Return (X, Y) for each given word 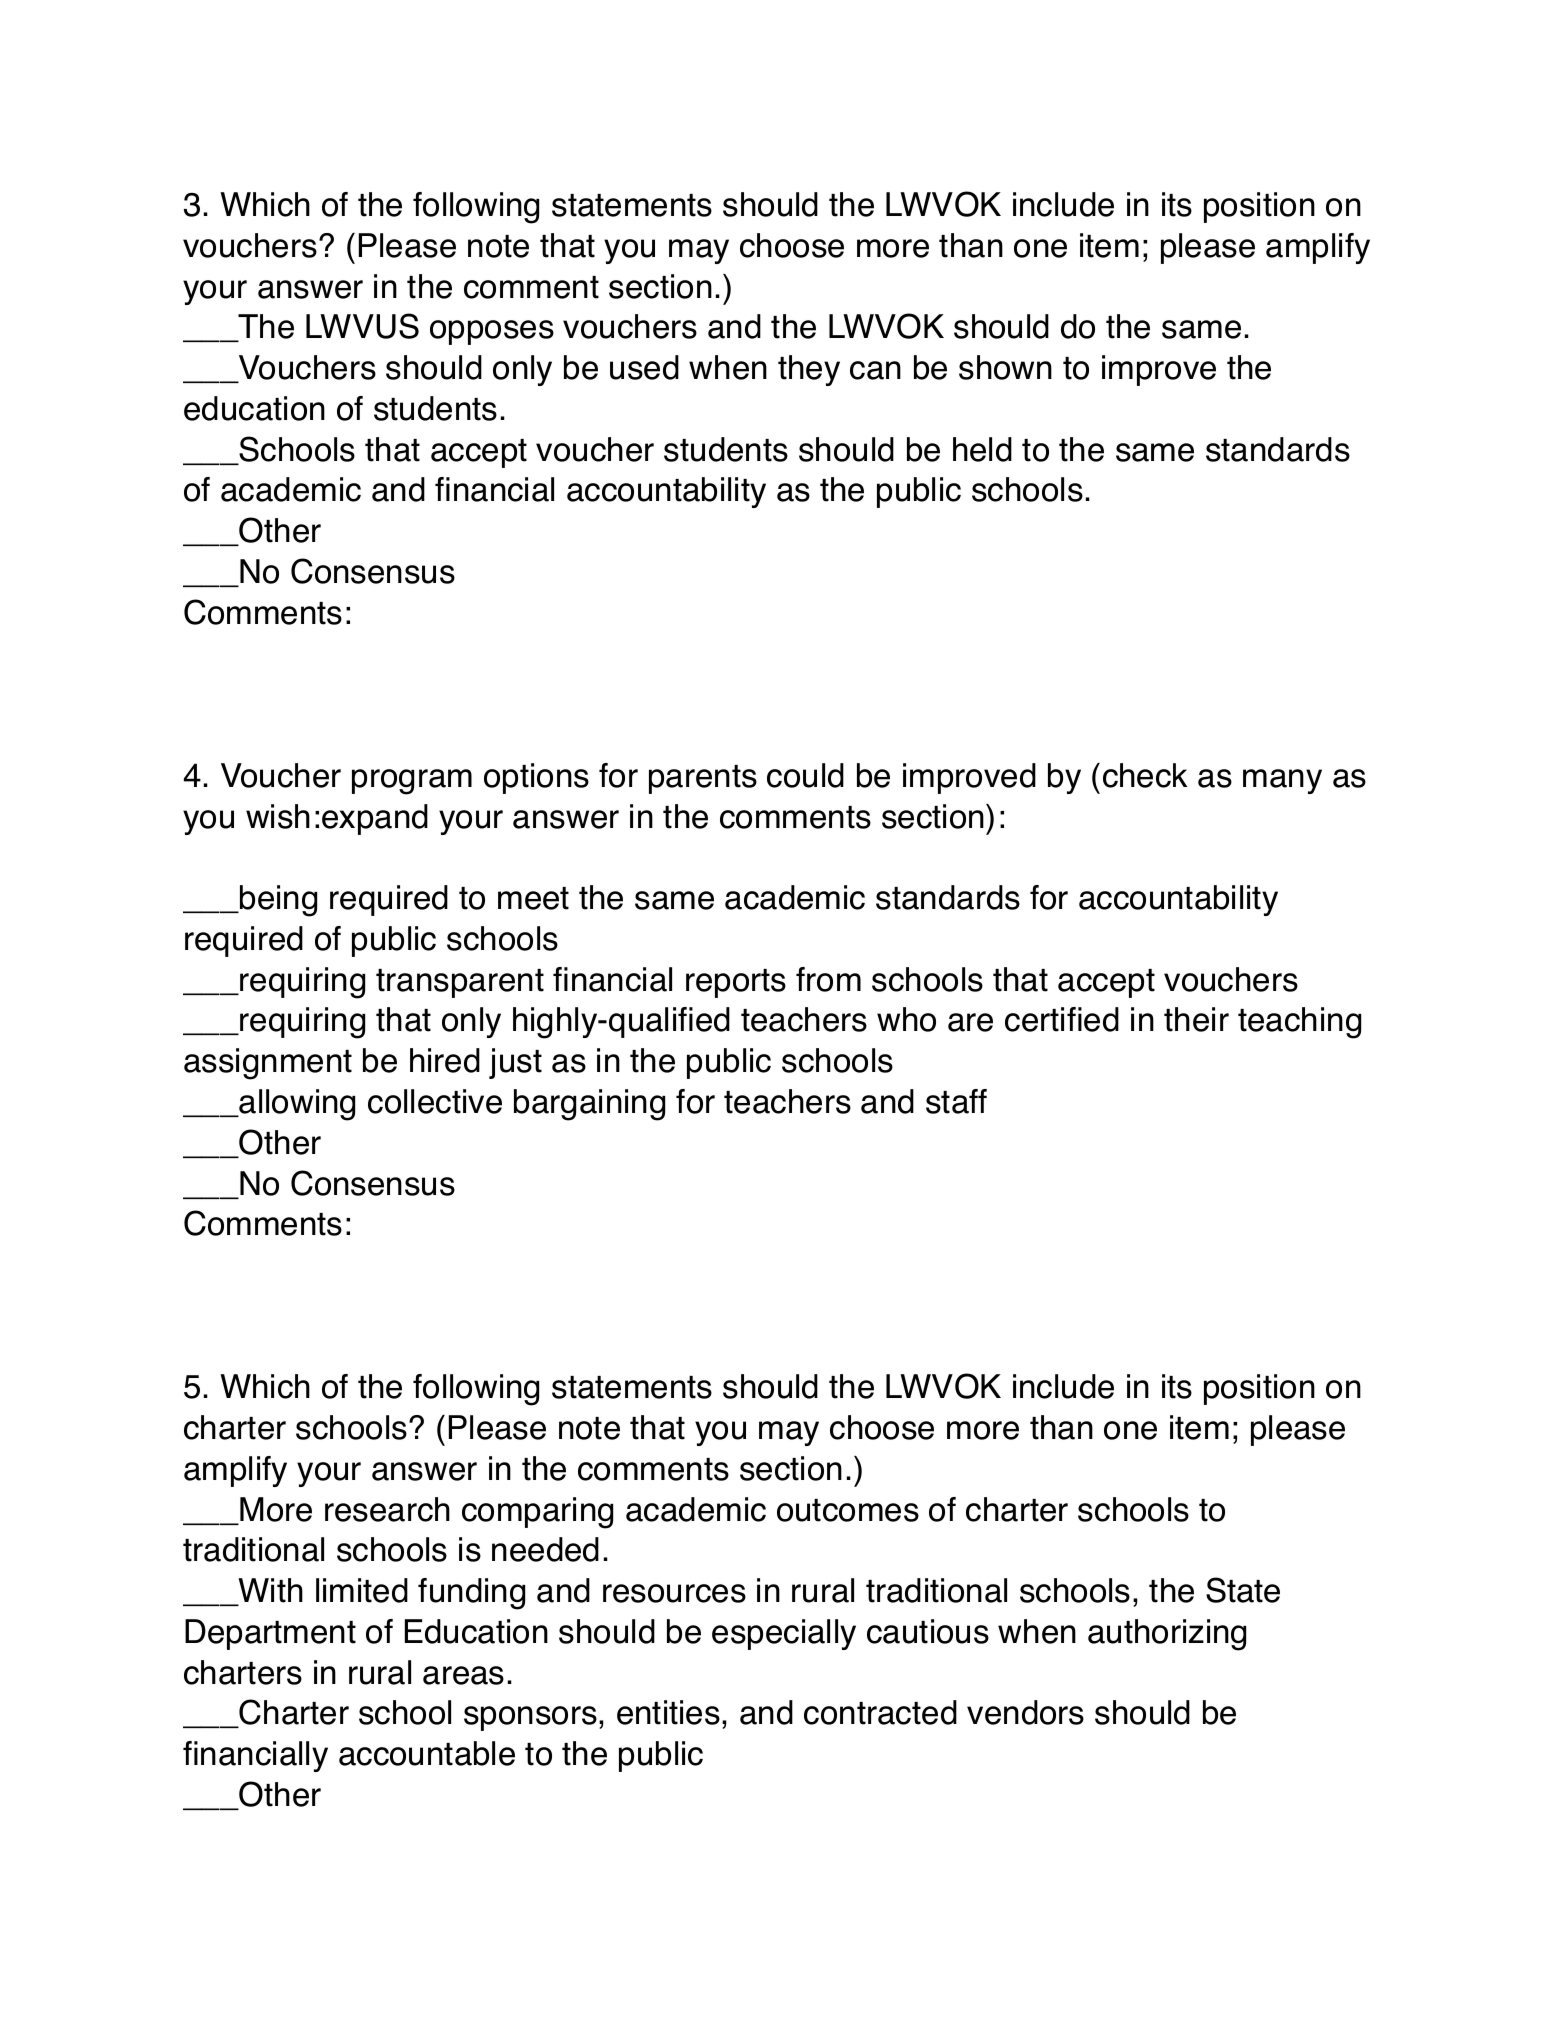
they (809, 370)
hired (445, 1060)
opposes (492, 332)
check (1145, 775)
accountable (427, 1753)
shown (1005, 367)
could (805, 775)
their (1196, 1019)
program (412, 782)
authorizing (1167, 1635)
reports (736, 983)
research (387, 1509)
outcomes (848, 1510)
